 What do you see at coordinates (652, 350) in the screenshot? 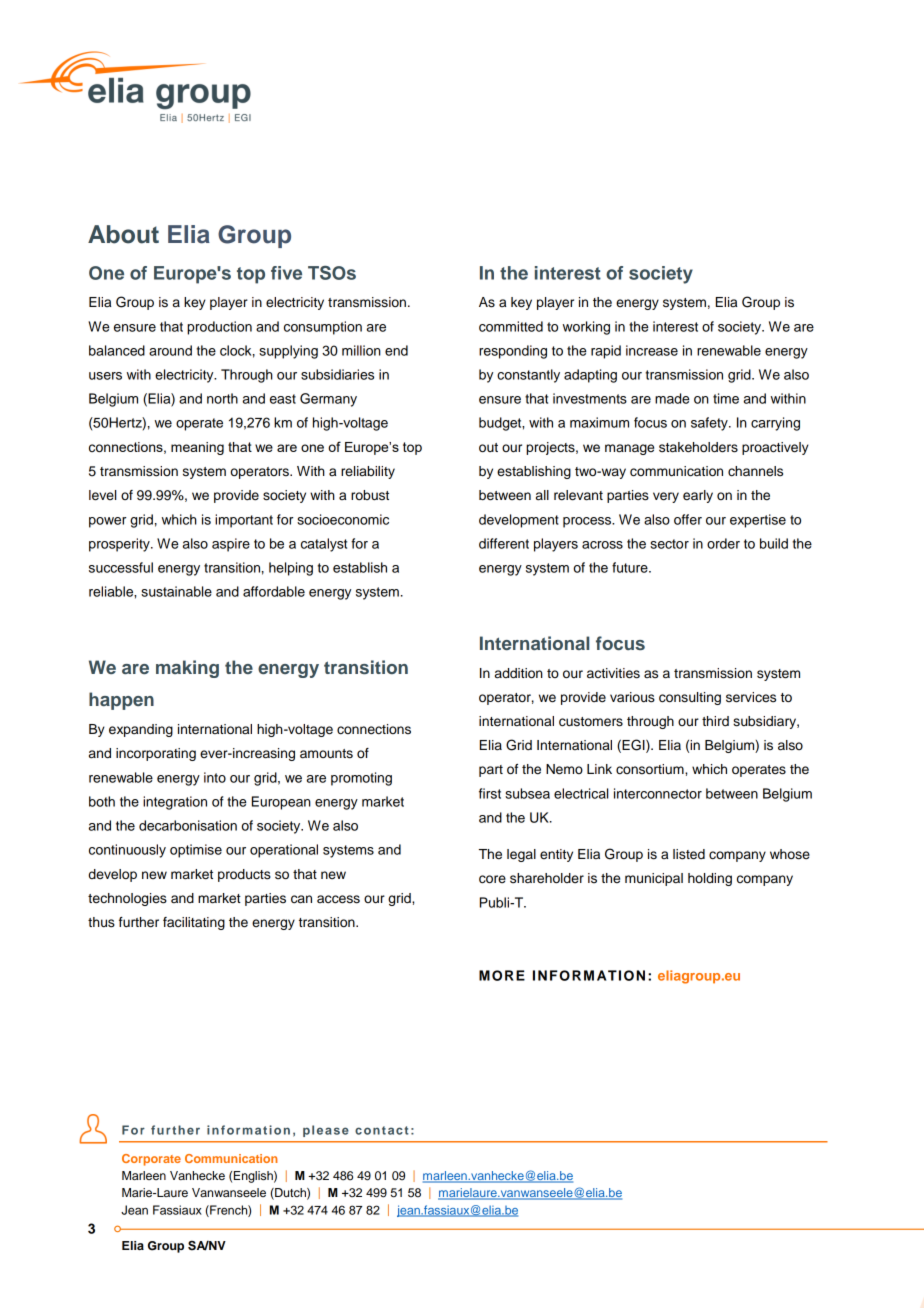
I see `increase` at bounding box center [652, 350].
